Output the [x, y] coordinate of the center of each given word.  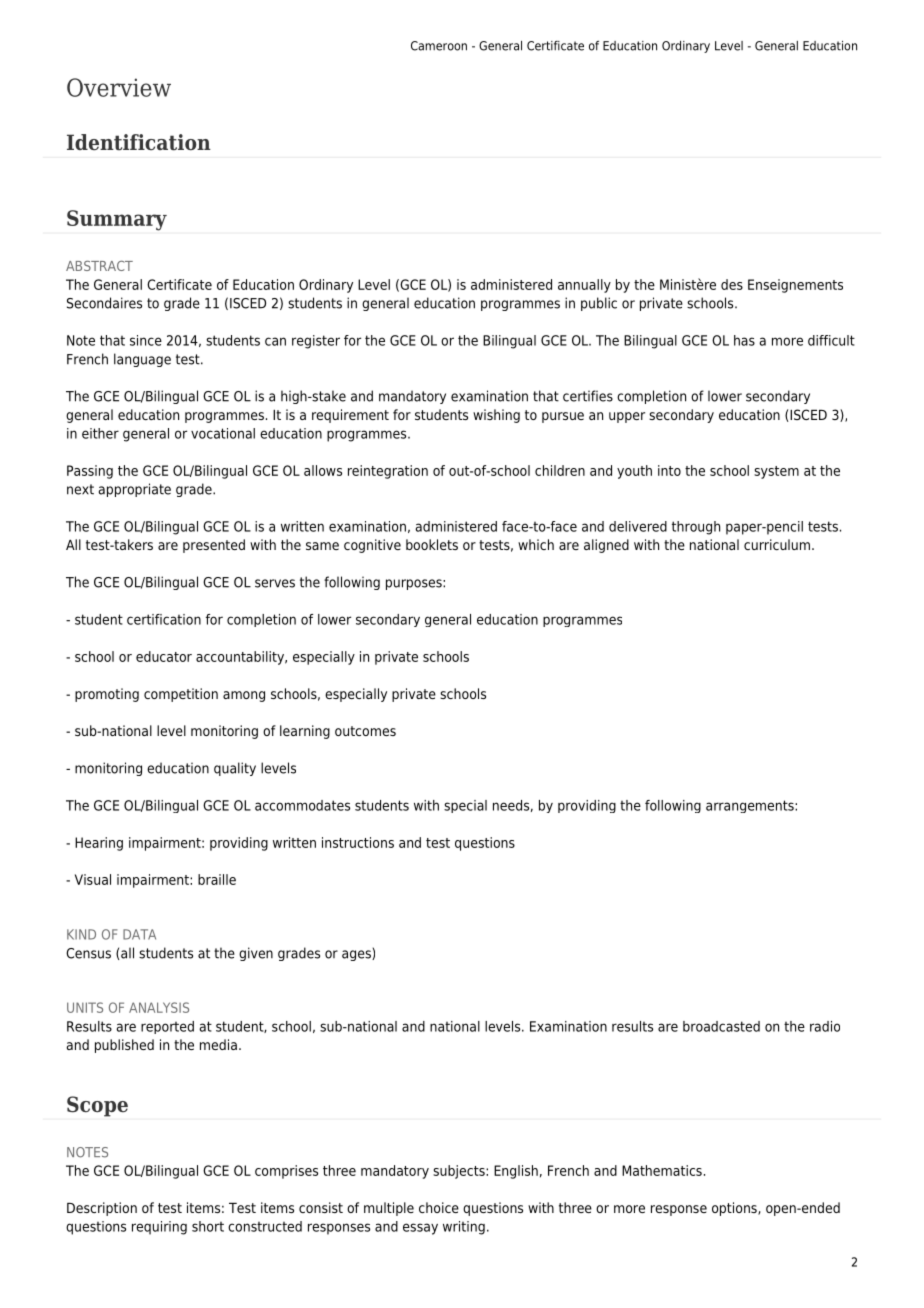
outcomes [365, 731]
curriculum [777, 544]
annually [584, 286]
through [696, 528]
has [744, 340]
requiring [159, 1228]
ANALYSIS [159, 1007]
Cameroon [439, 46]
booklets [432, 544]
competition [181, 695]
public [599, 304]
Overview [119, 87]
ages [357, 955]
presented [214, 546]
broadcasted [721, 1026]
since [146, 340]
